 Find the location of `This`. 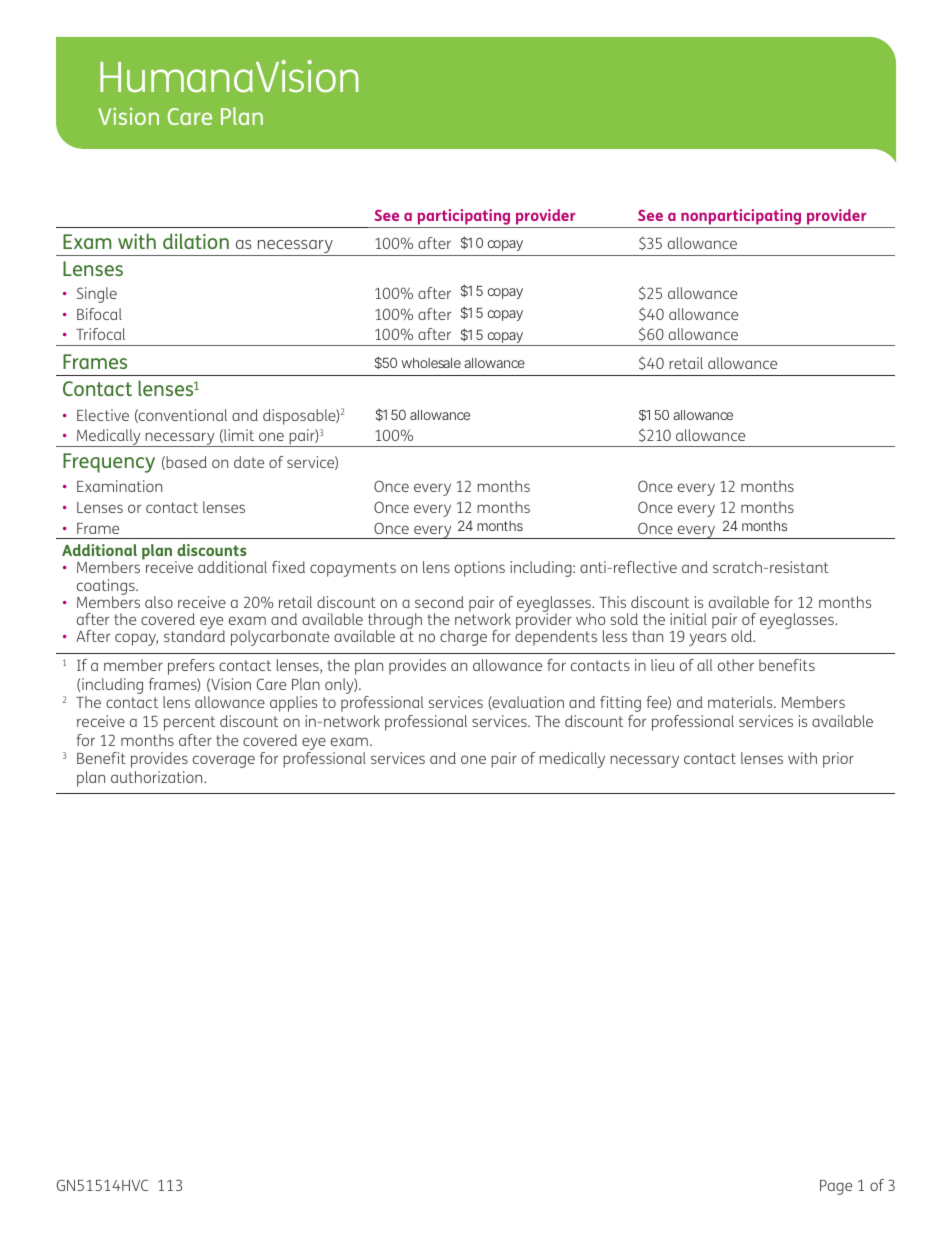

This is located at coordinates (612, 602).
